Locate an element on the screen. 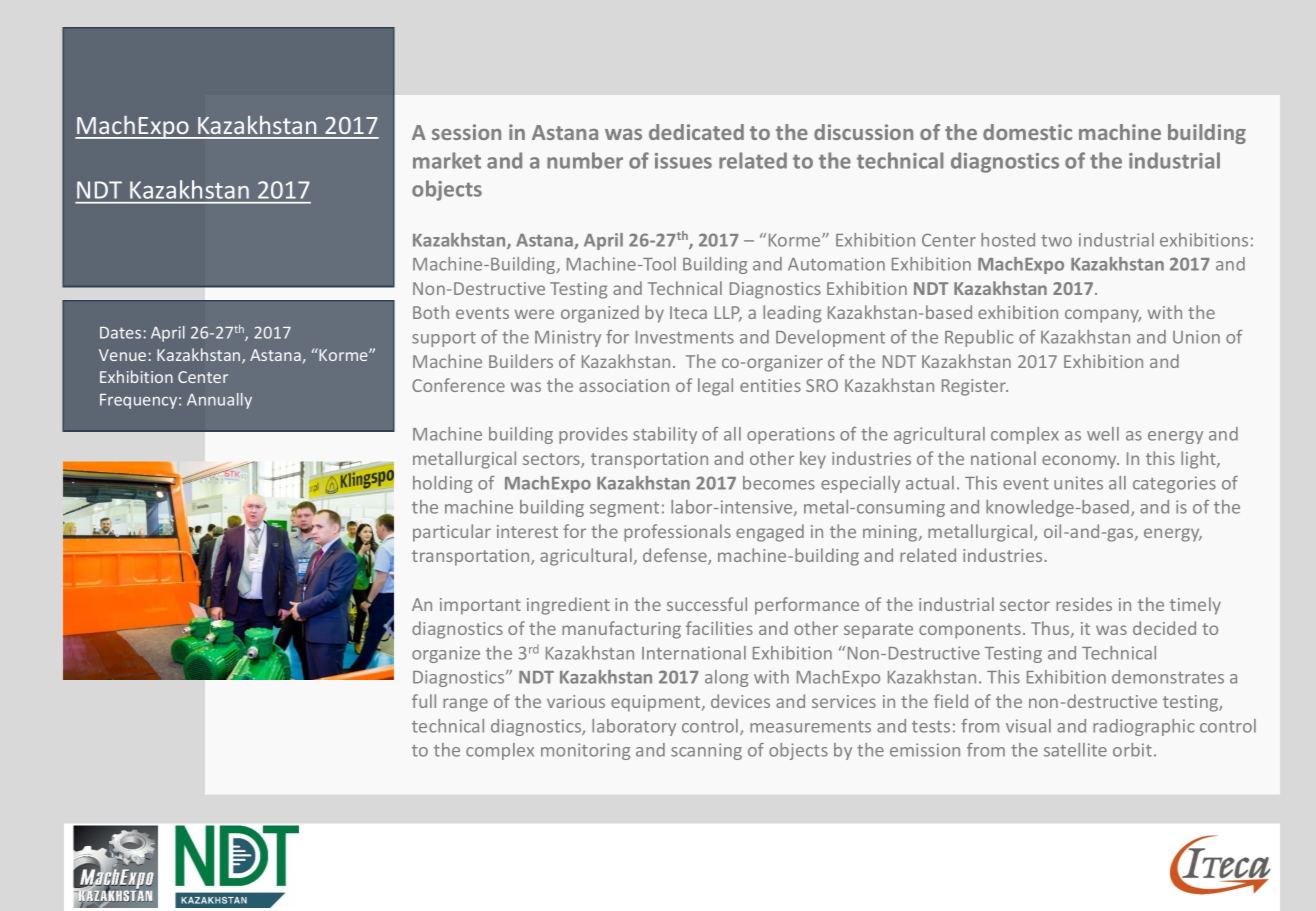 The height and width of the screenshot is (911, 1316). Republic is located at coordinates (979, 338).
